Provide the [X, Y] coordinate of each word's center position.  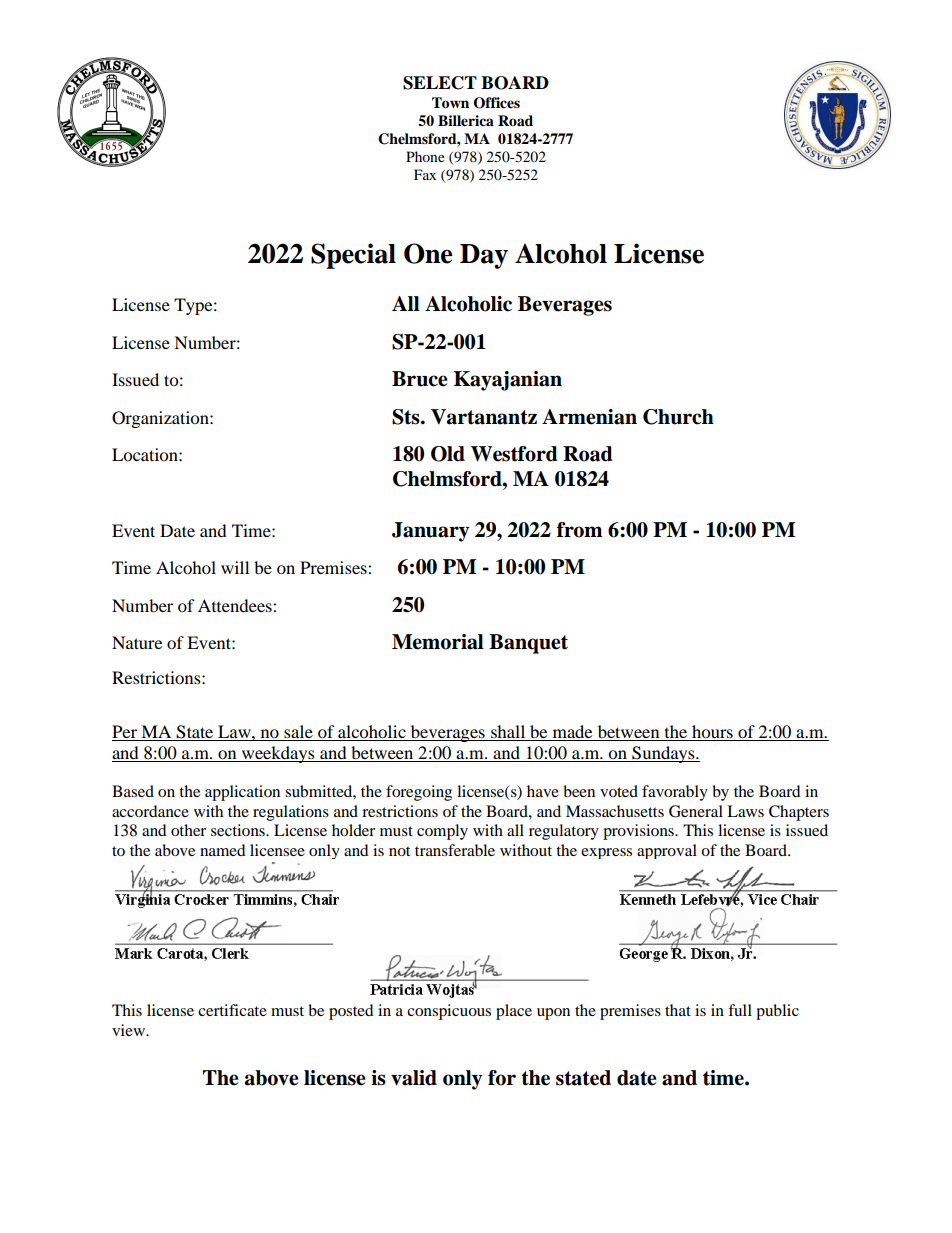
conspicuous [449, 1012]
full [740, 1010]
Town [450, 103]
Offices [496, 103]
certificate [232, 1010]
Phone [425, 156]
